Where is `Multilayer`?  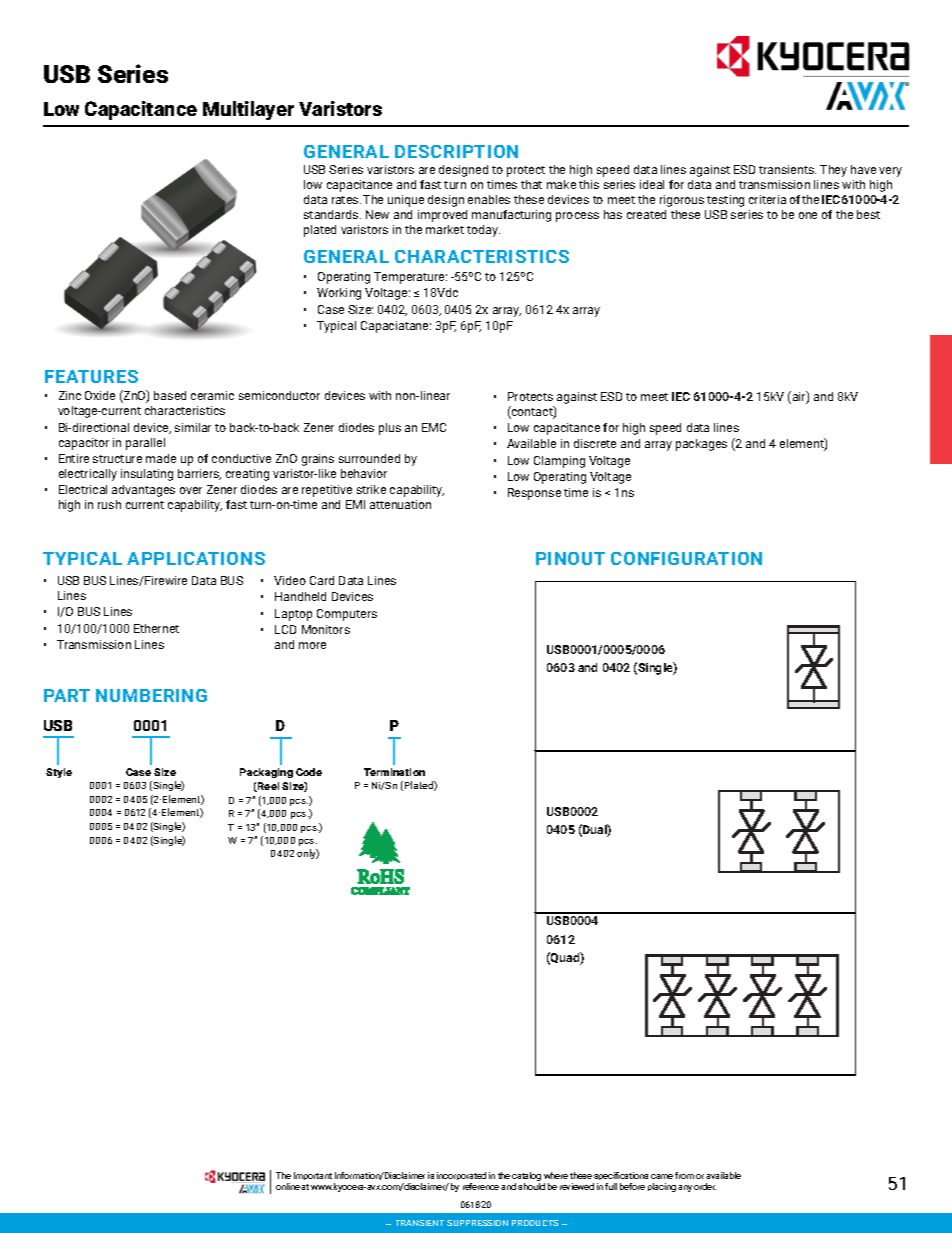
Multilayer is located at coordinates (248, 110).
